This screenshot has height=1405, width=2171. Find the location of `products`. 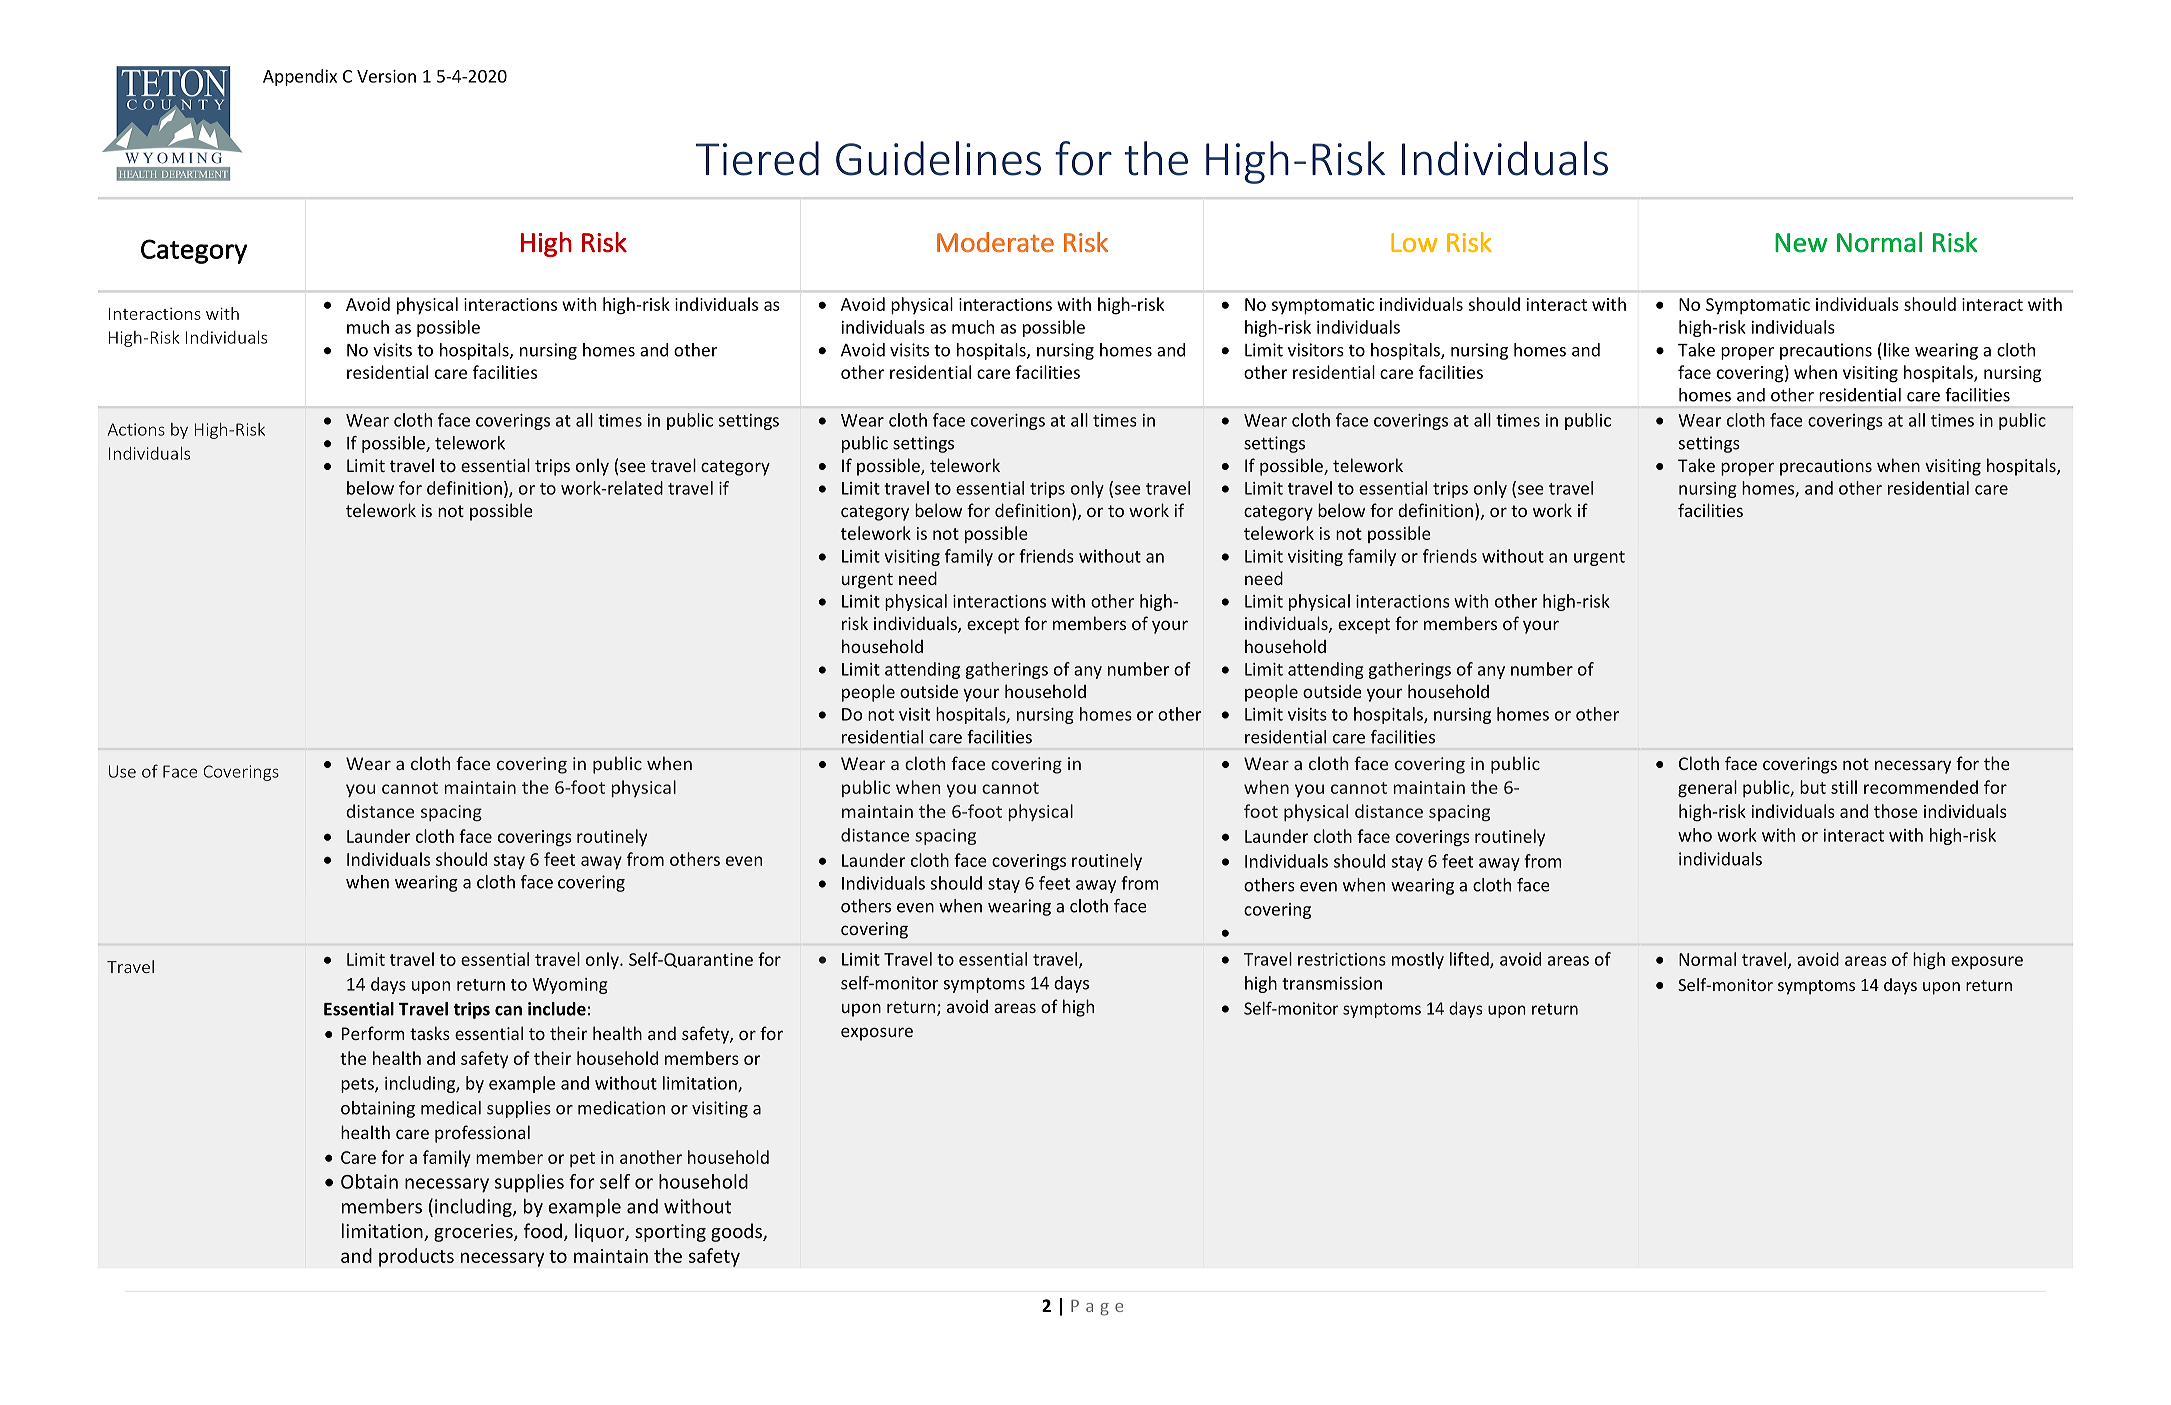

products is located at coordinates (416, 1257).
